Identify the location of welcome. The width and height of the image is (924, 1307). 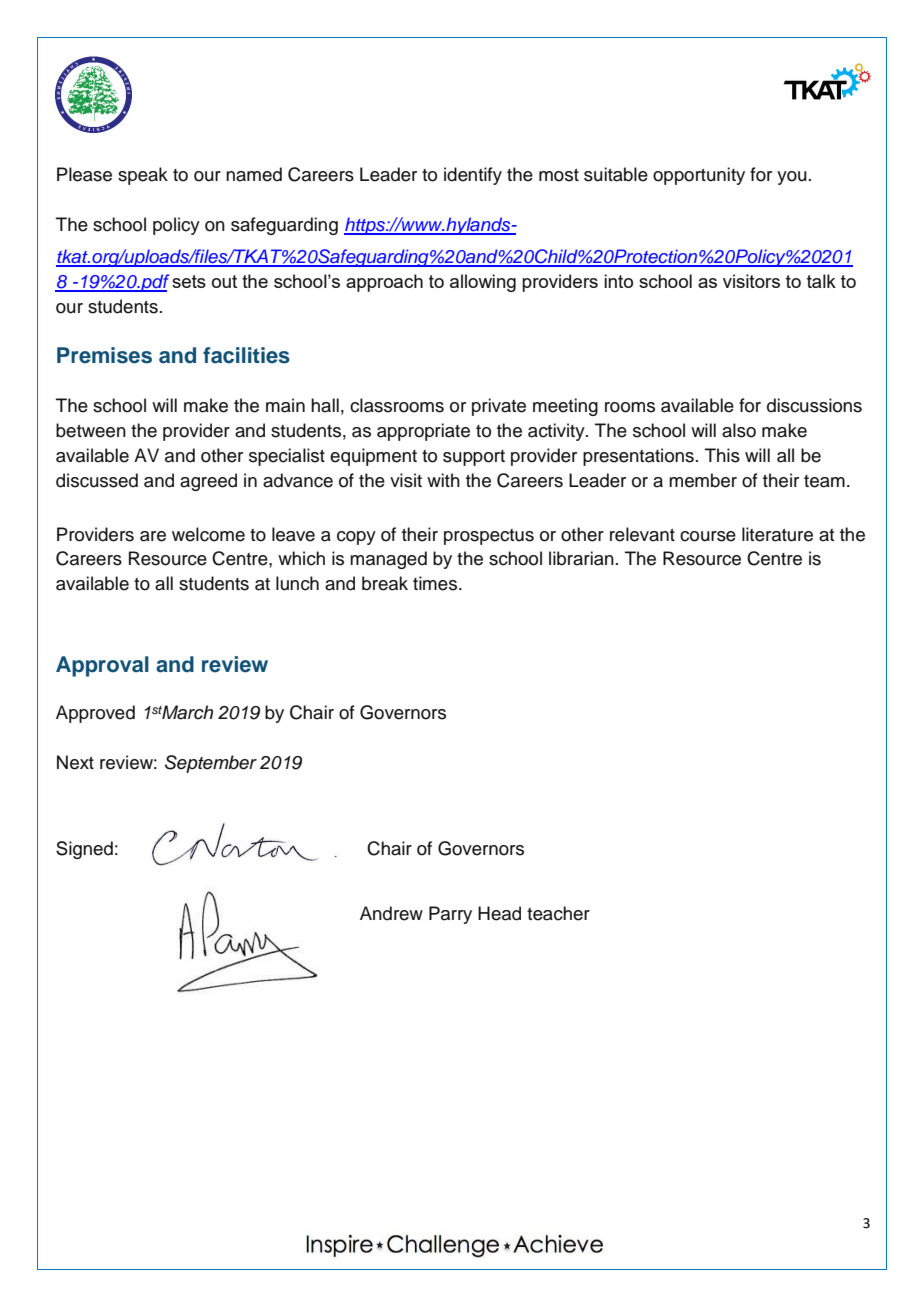
(208, 534).
